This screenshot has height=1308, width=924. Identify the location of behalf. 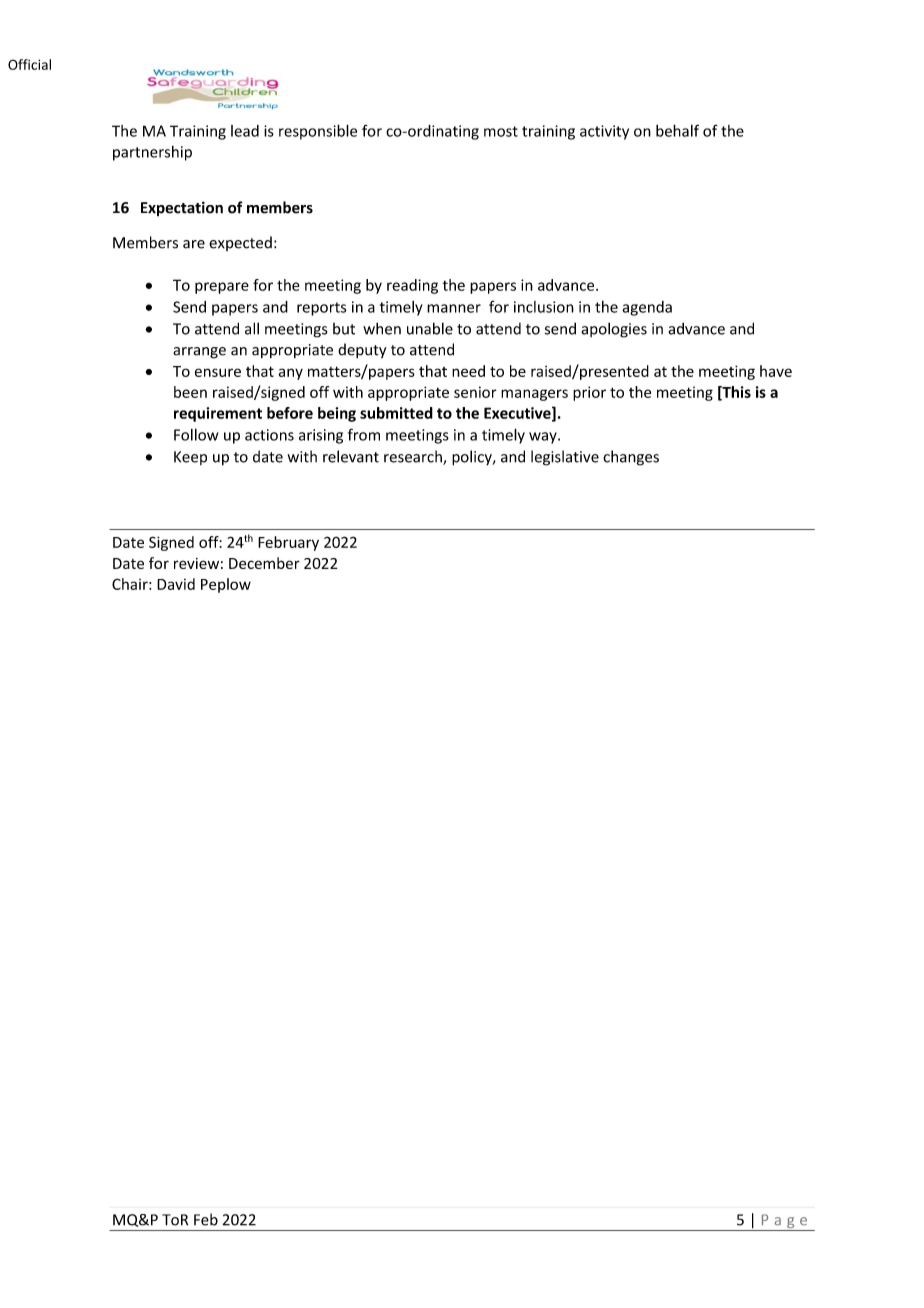
(677, 130).
